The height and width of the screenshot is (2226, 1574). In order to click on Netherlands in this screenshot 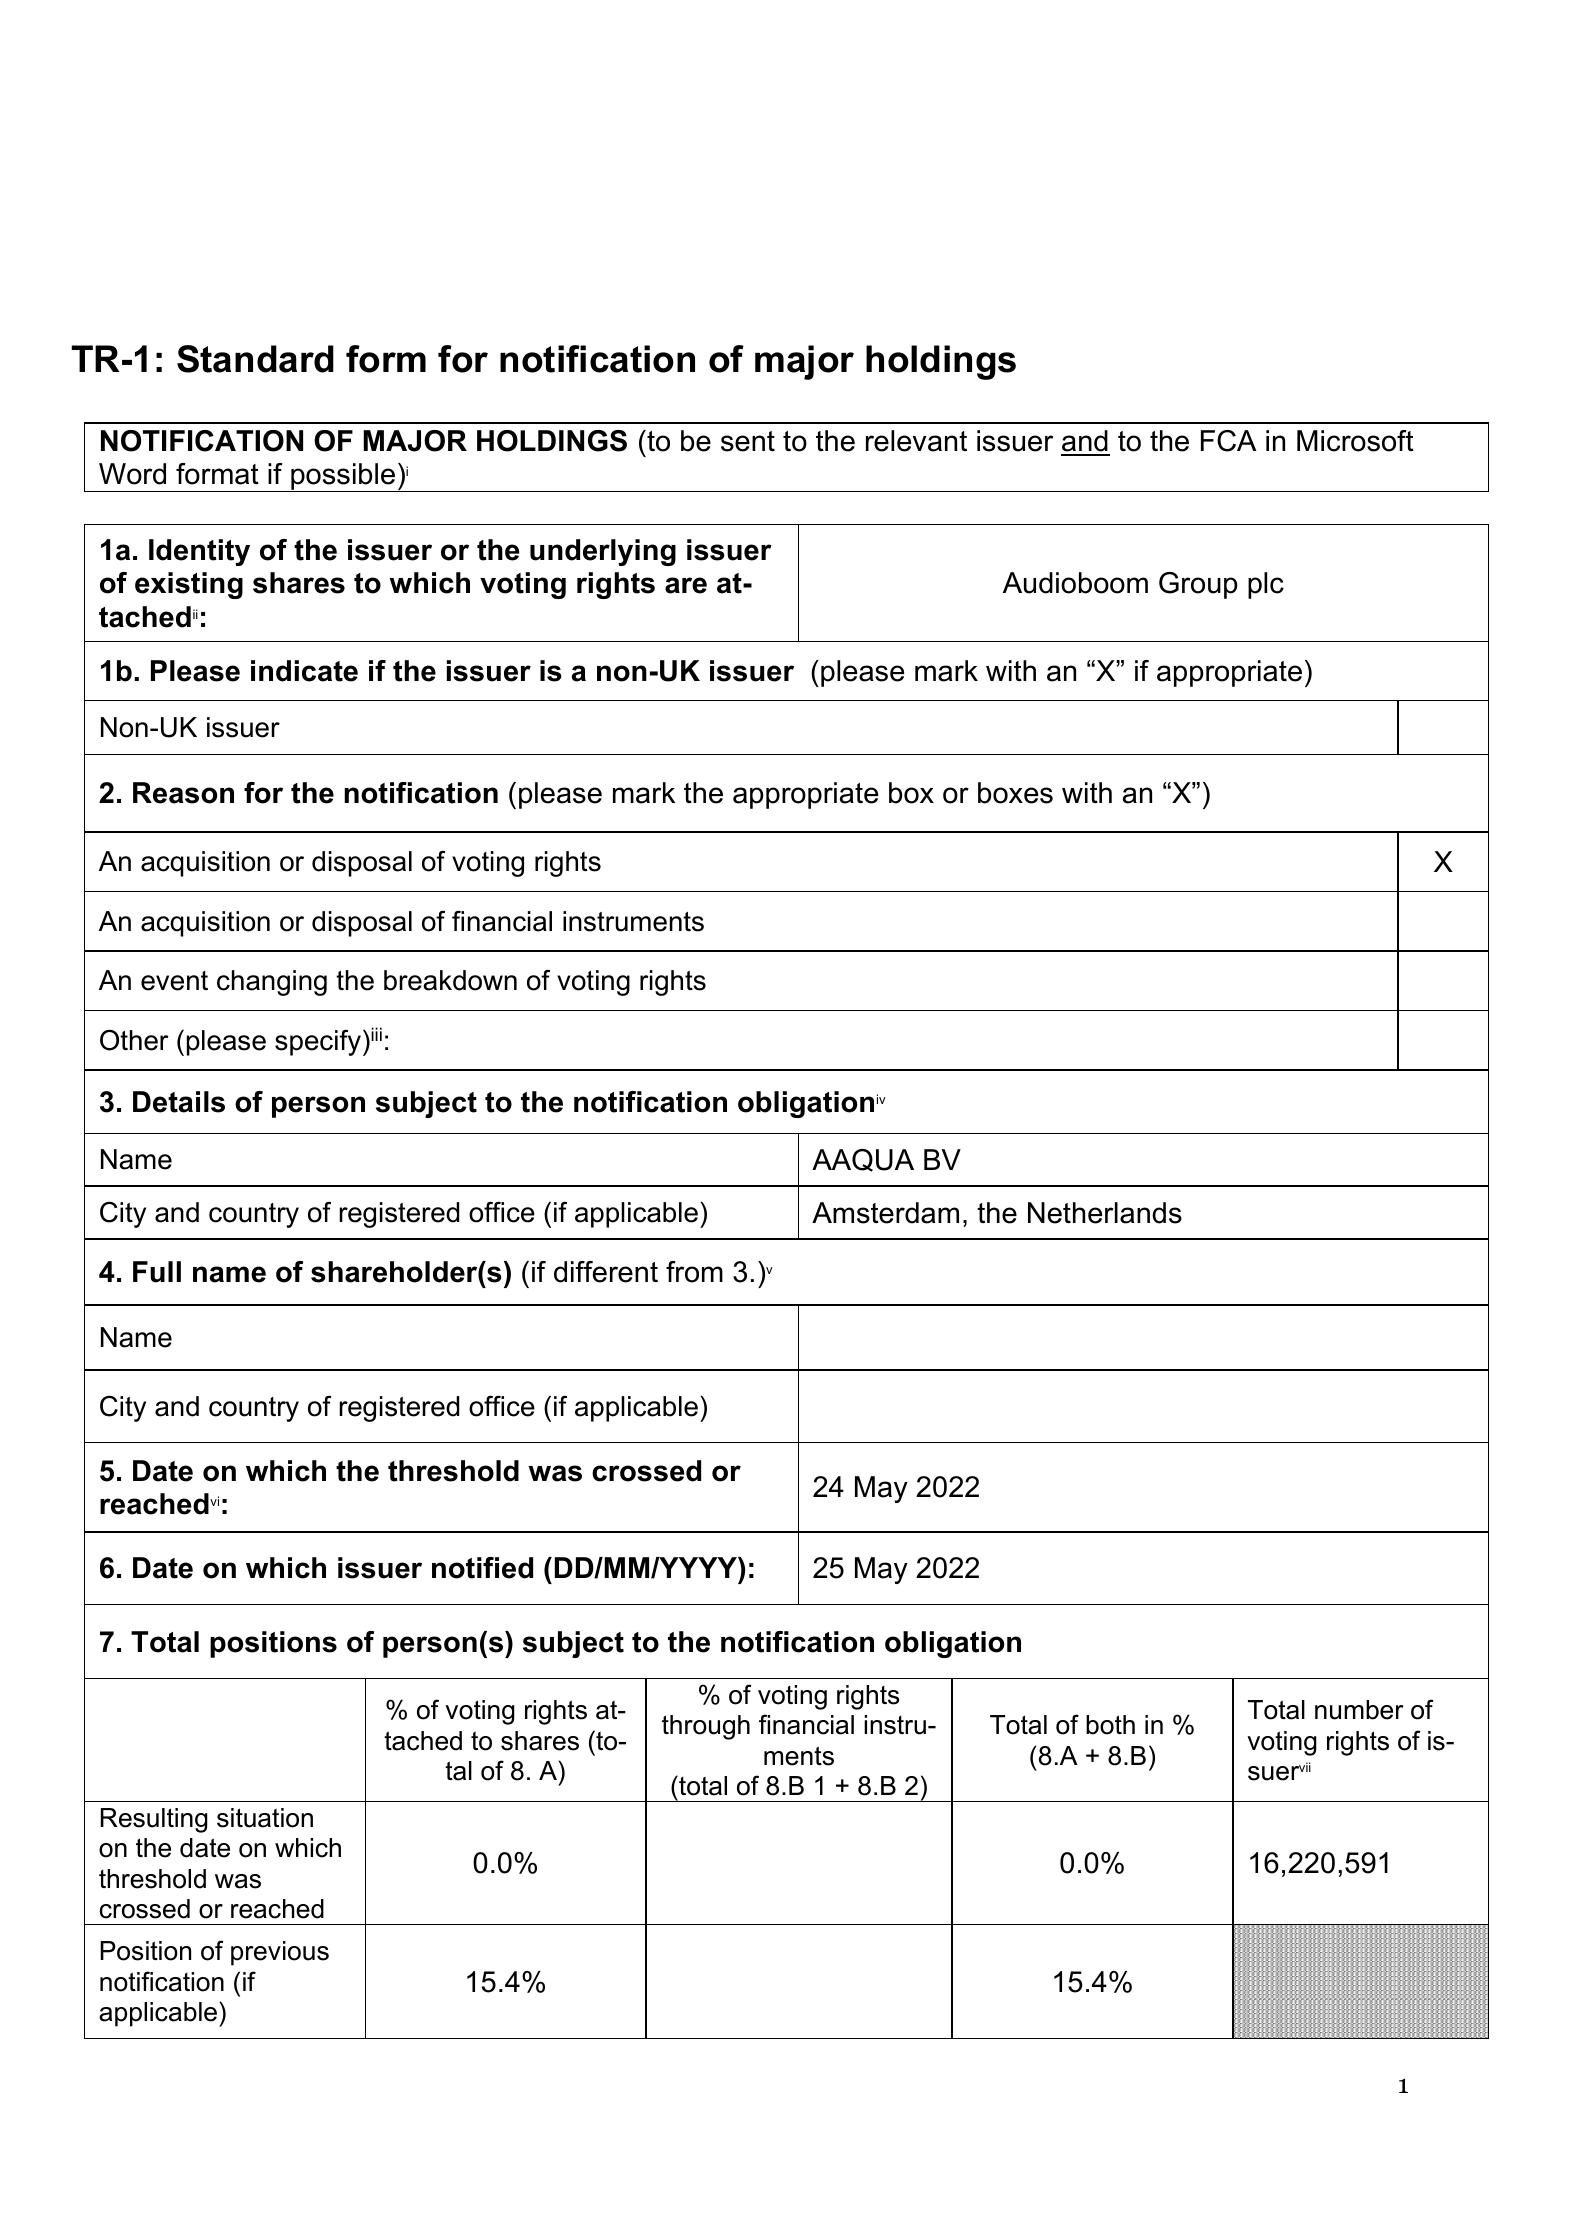, I will do `click(1105, 1213)`.
